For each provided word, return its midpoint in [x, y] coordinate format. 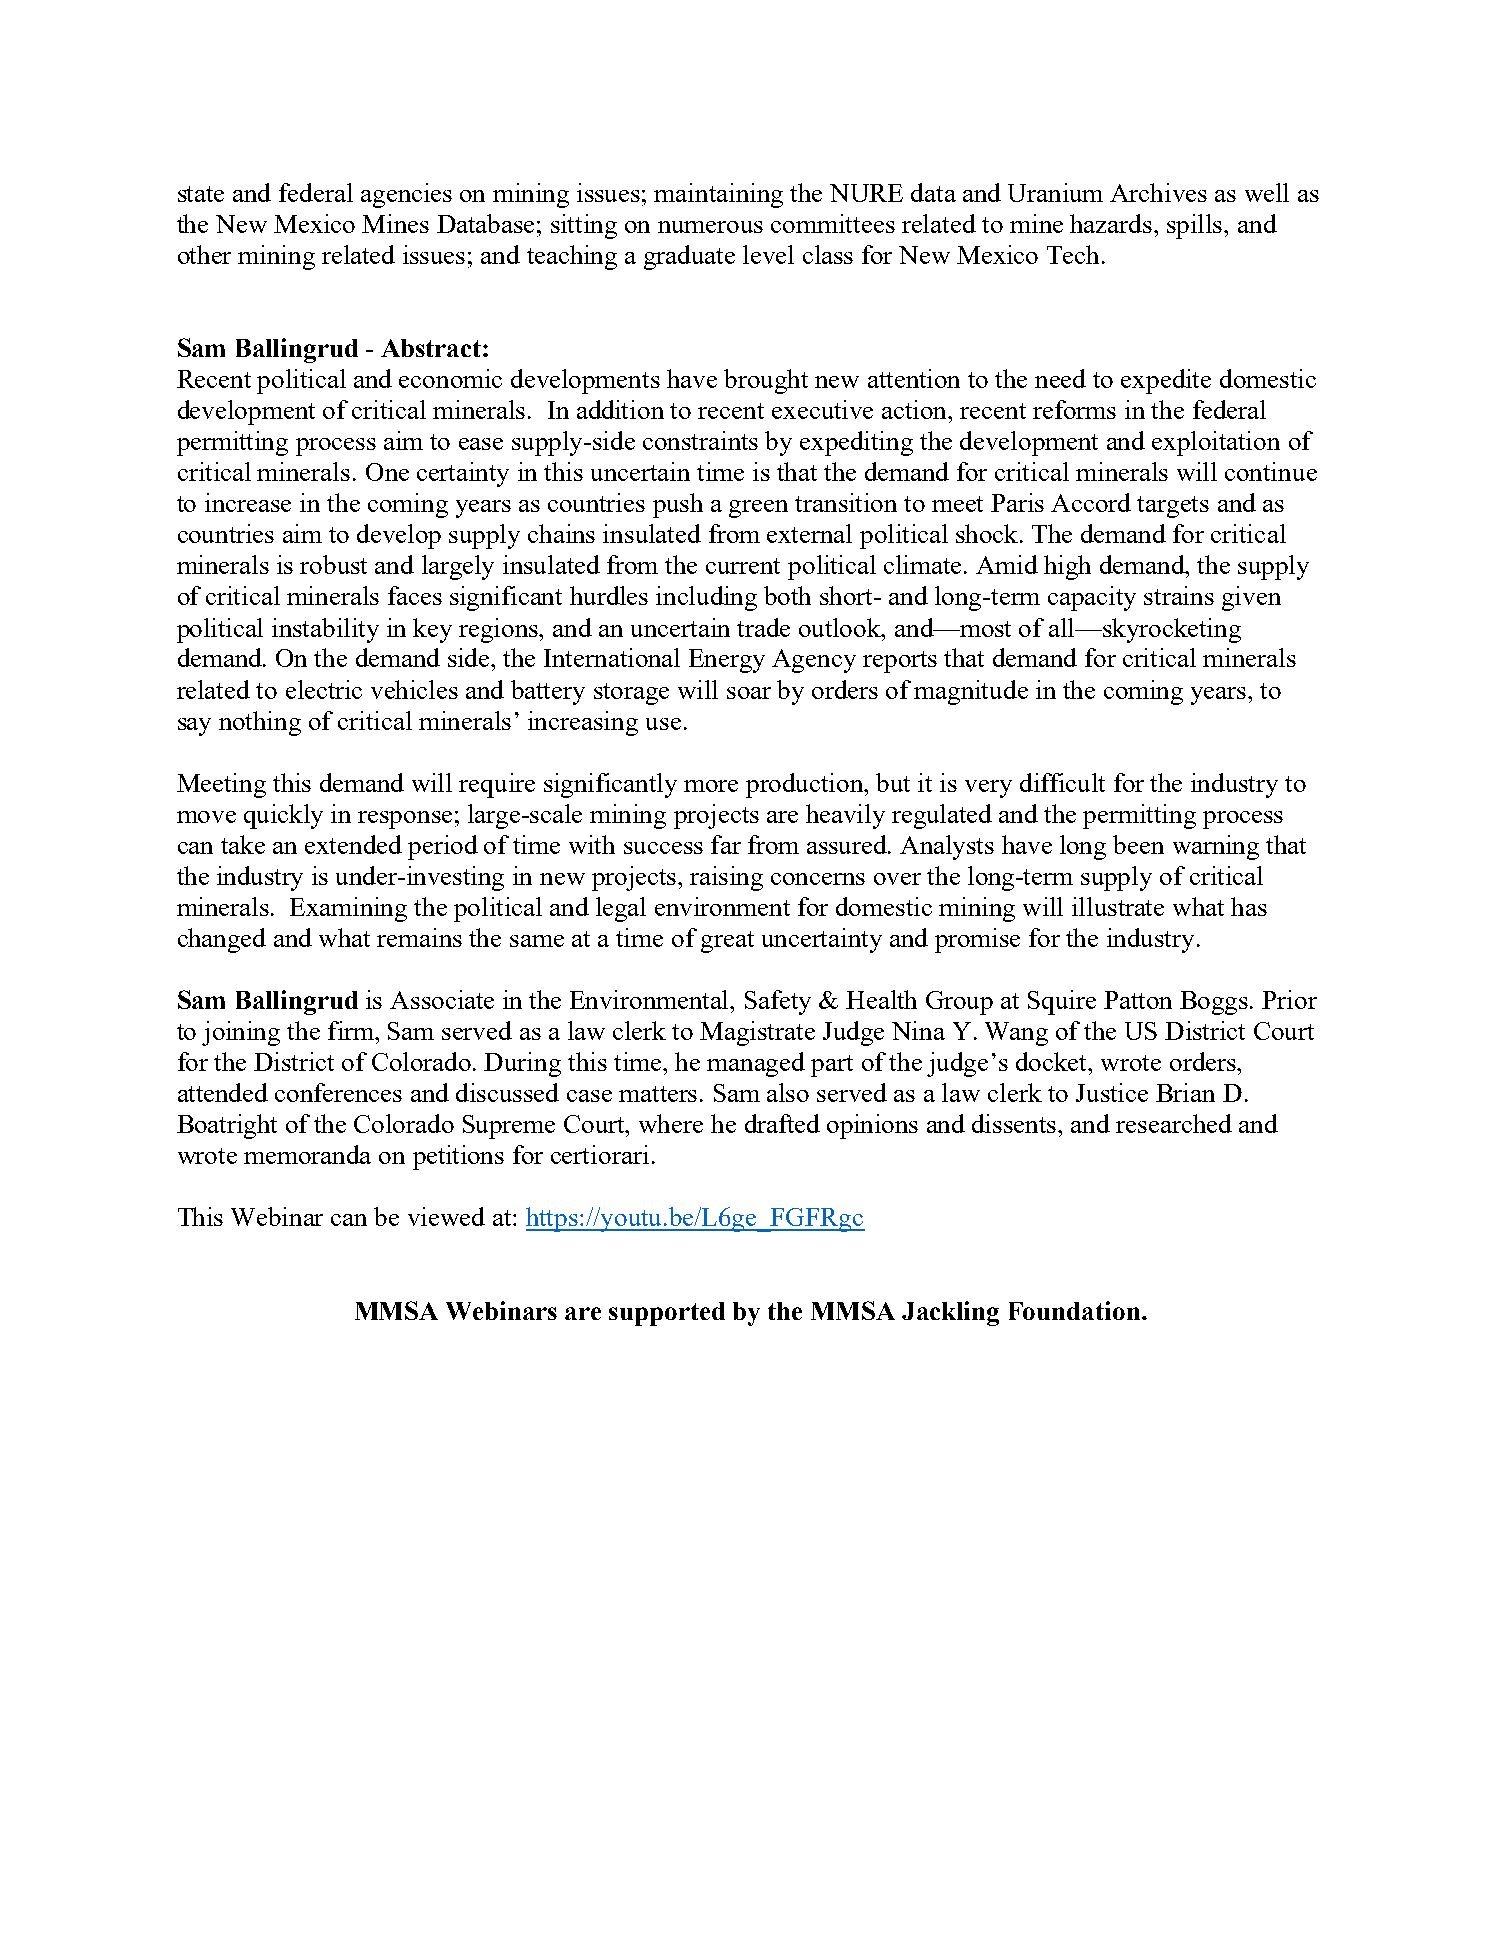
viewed [446, 1216]
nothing [260, 723]
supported [667, 1314]
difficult [1062, 782]
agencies [406, 195]
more [711, 786]
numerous [710, 227]
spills [1196, 226]
